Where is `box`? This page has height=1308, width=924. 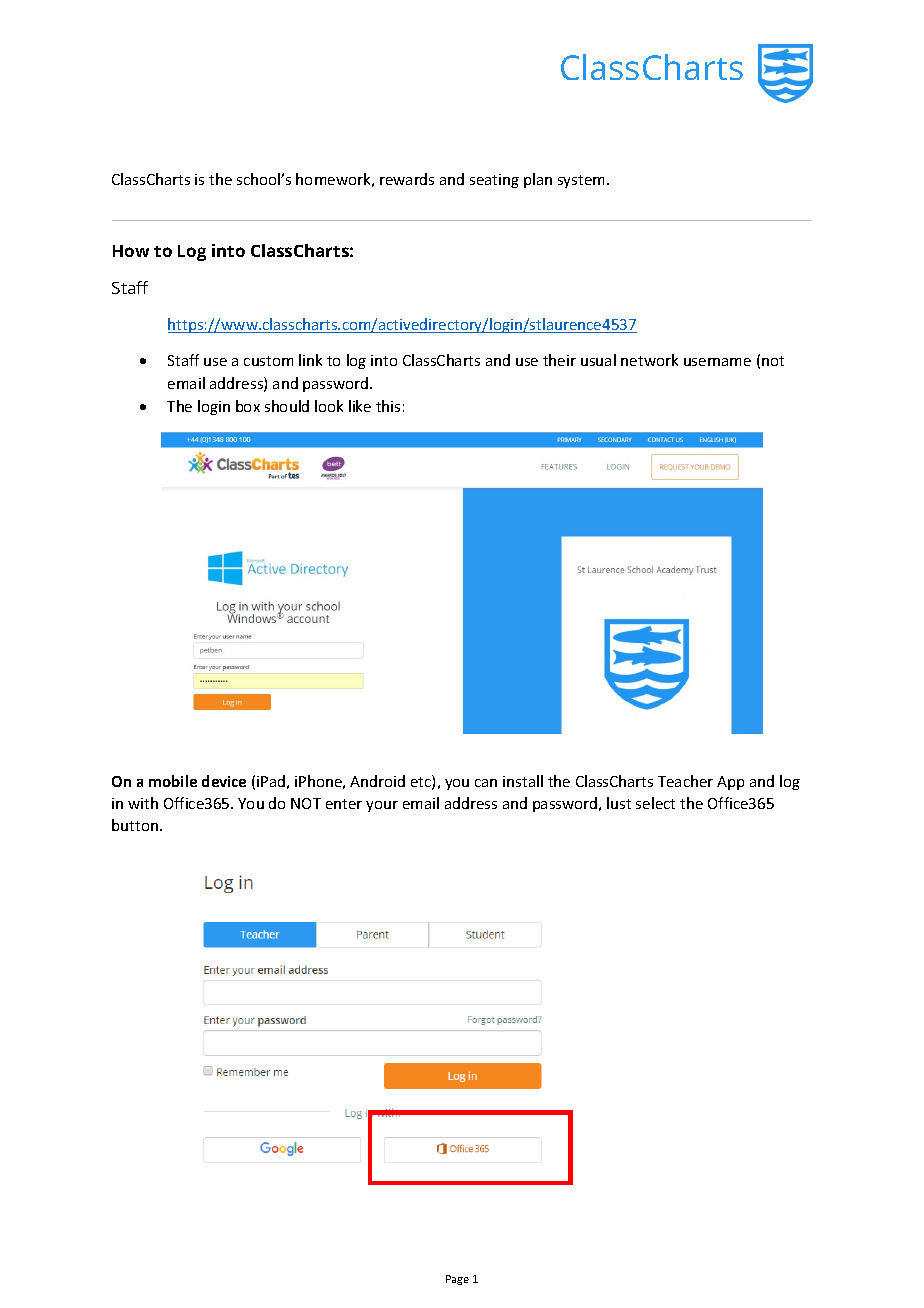 box is located at coordinates (248, 406).
